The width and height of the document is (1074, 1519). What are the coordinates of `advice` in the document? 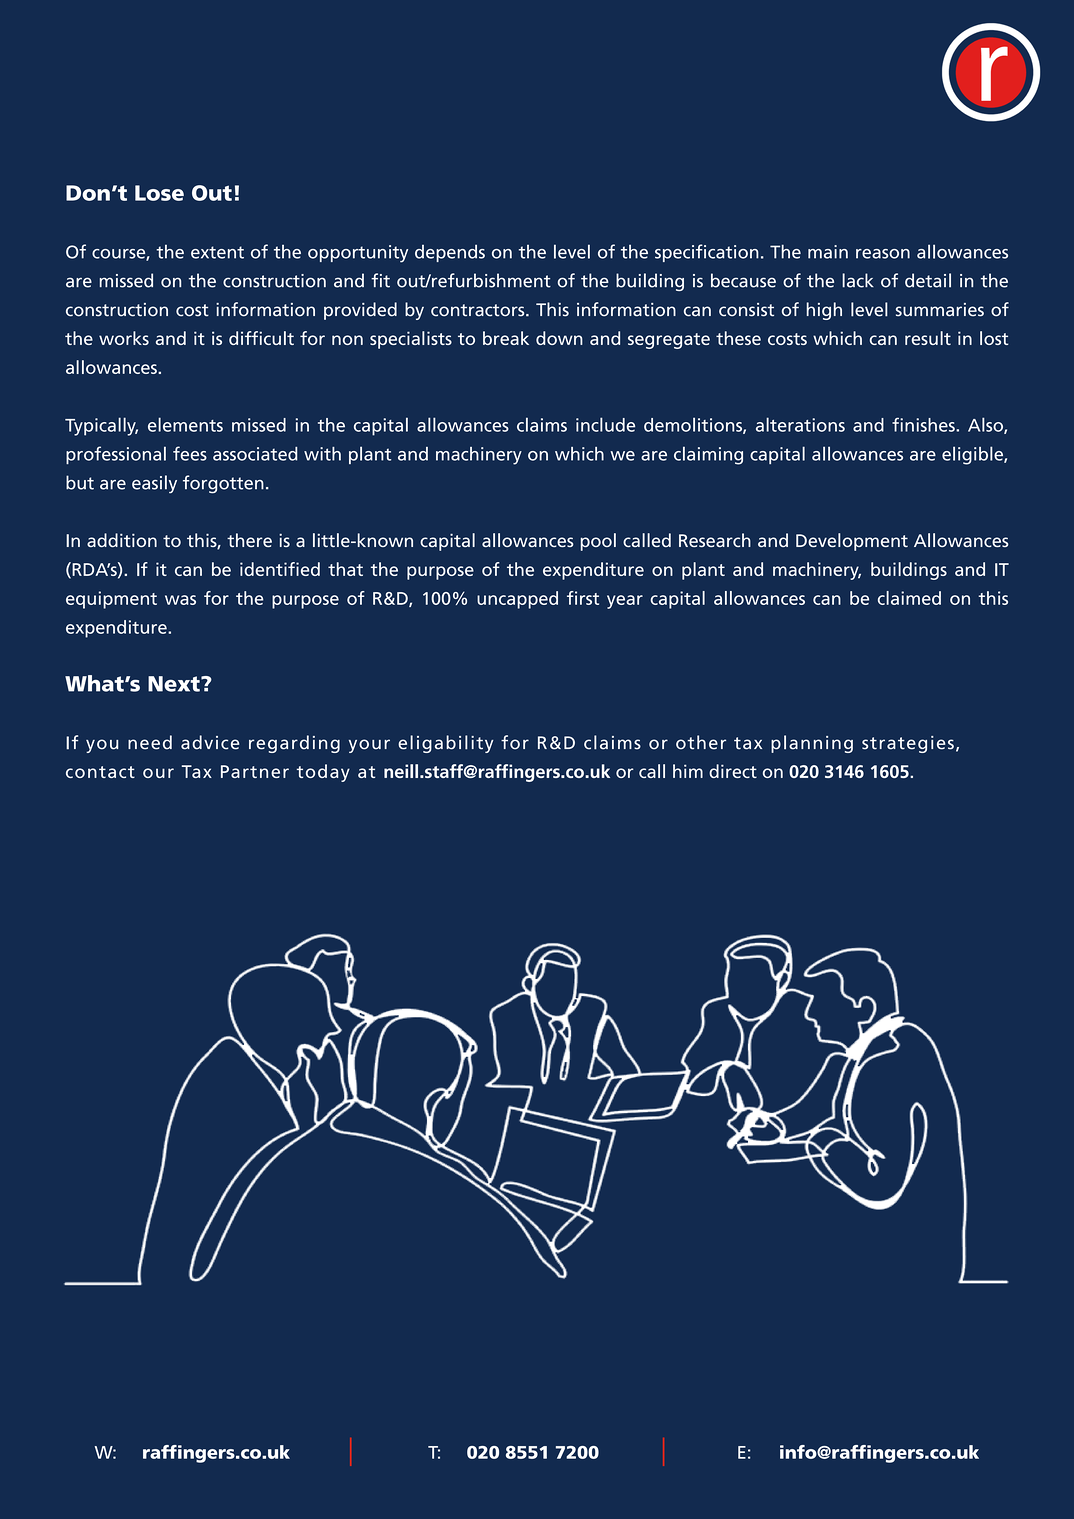 It's located at (210, 742).
